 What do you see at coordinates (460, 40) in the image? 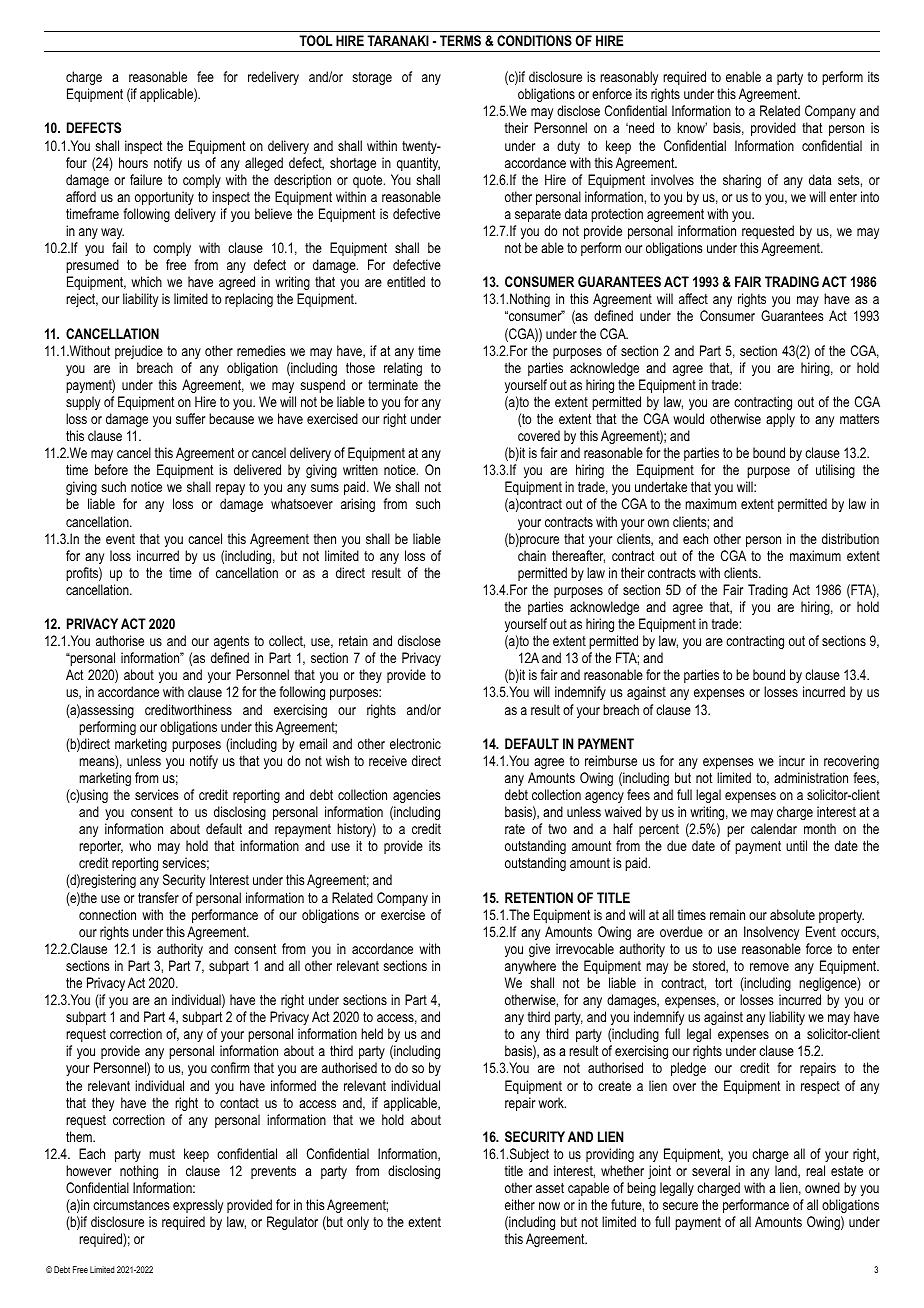
I see `TERMS` at bounding box center [460, 40].
